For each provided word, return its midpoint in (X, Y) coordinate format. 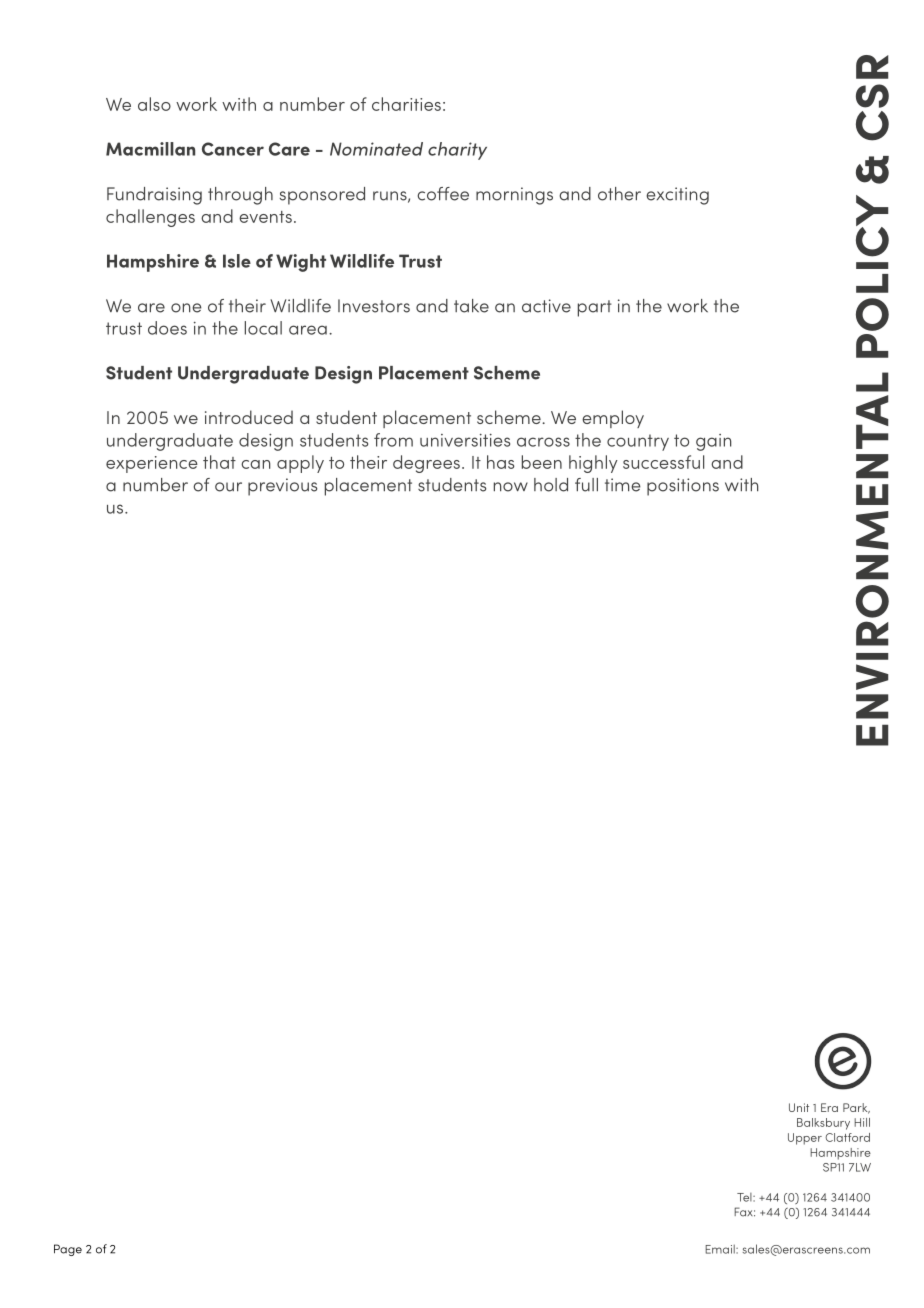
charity (457, 151)
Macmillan (150, 149)
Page (68, 1250)
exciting (677, 196)
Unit (799, 1107)
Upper (805, 1139)
